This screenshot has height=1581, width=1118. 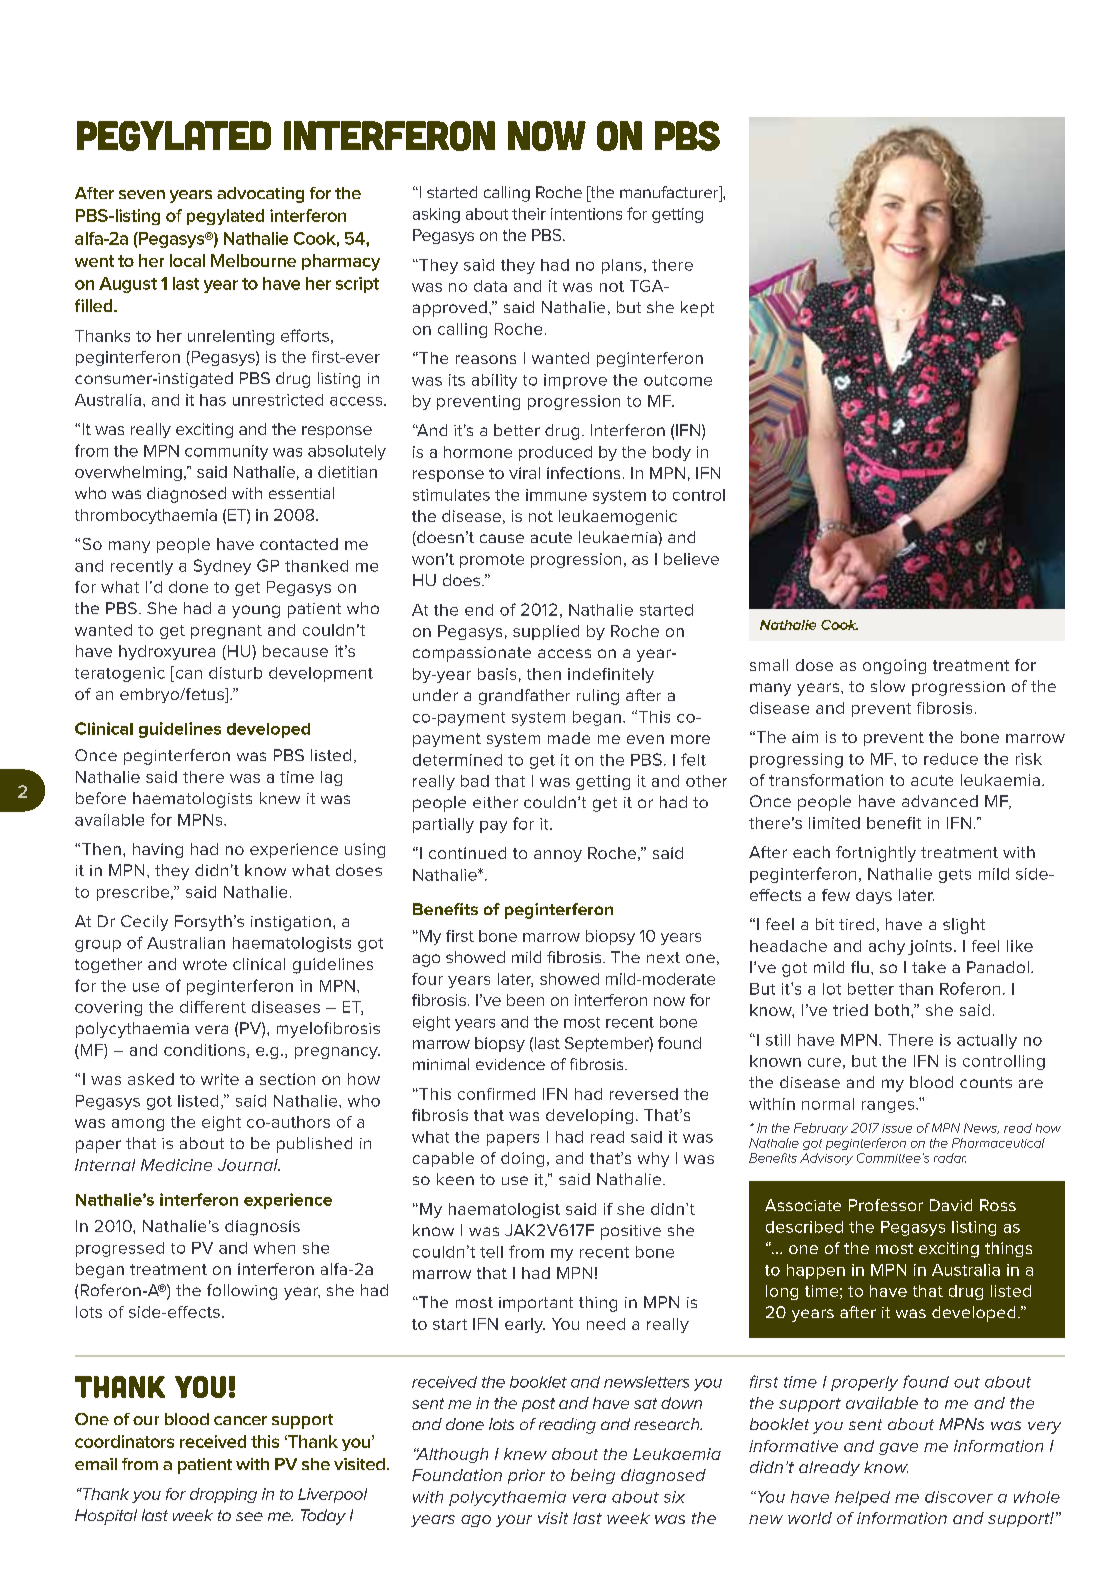 What do you see at coordinates (586, 214) in the screenshot?
I see `intentions` at bounding box center [586, 214].
